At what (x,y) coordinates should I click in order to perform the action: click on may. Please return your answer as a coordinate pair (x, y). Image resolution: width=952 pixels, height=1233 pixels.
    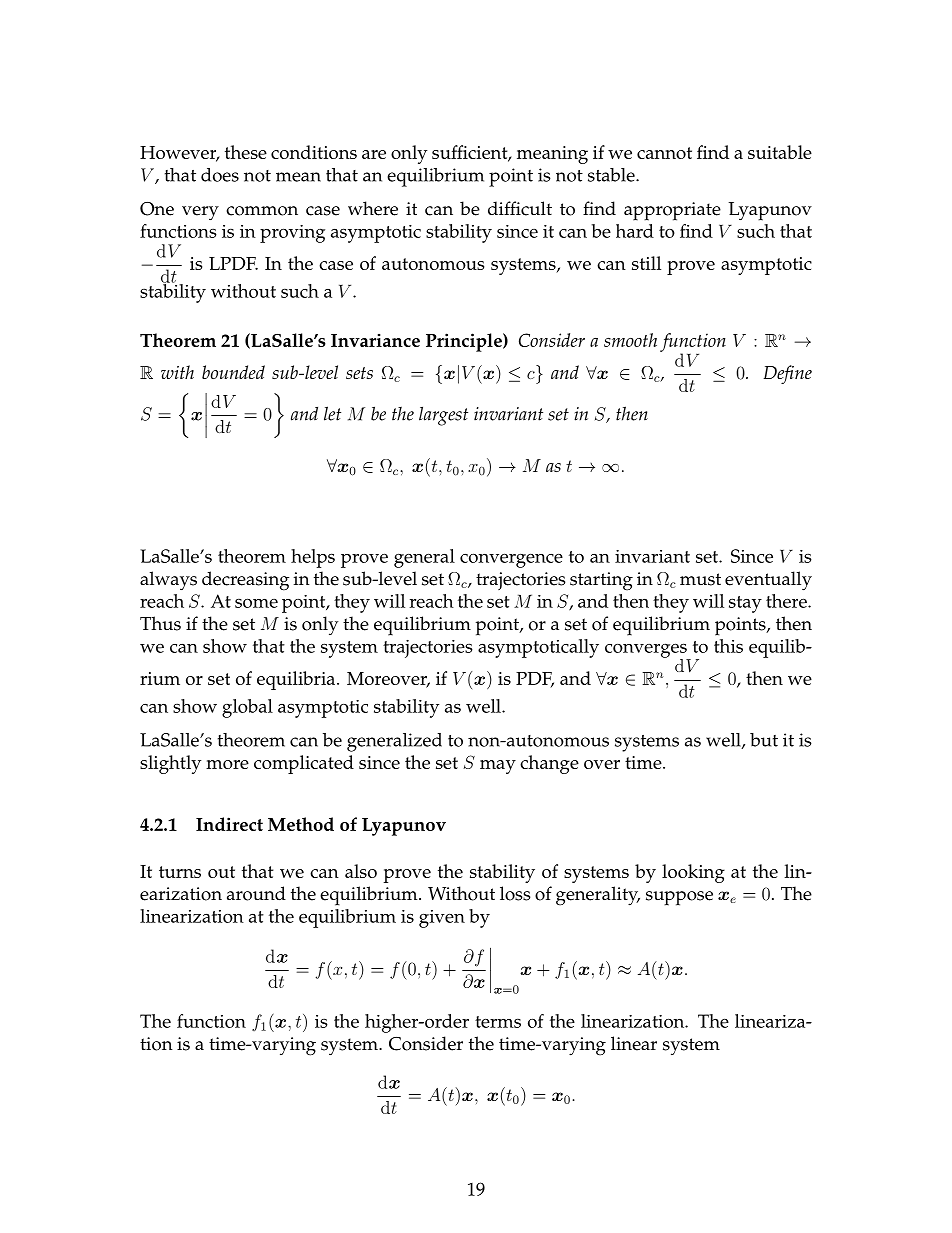
    Looking at the image, I should click on (498, 767).
